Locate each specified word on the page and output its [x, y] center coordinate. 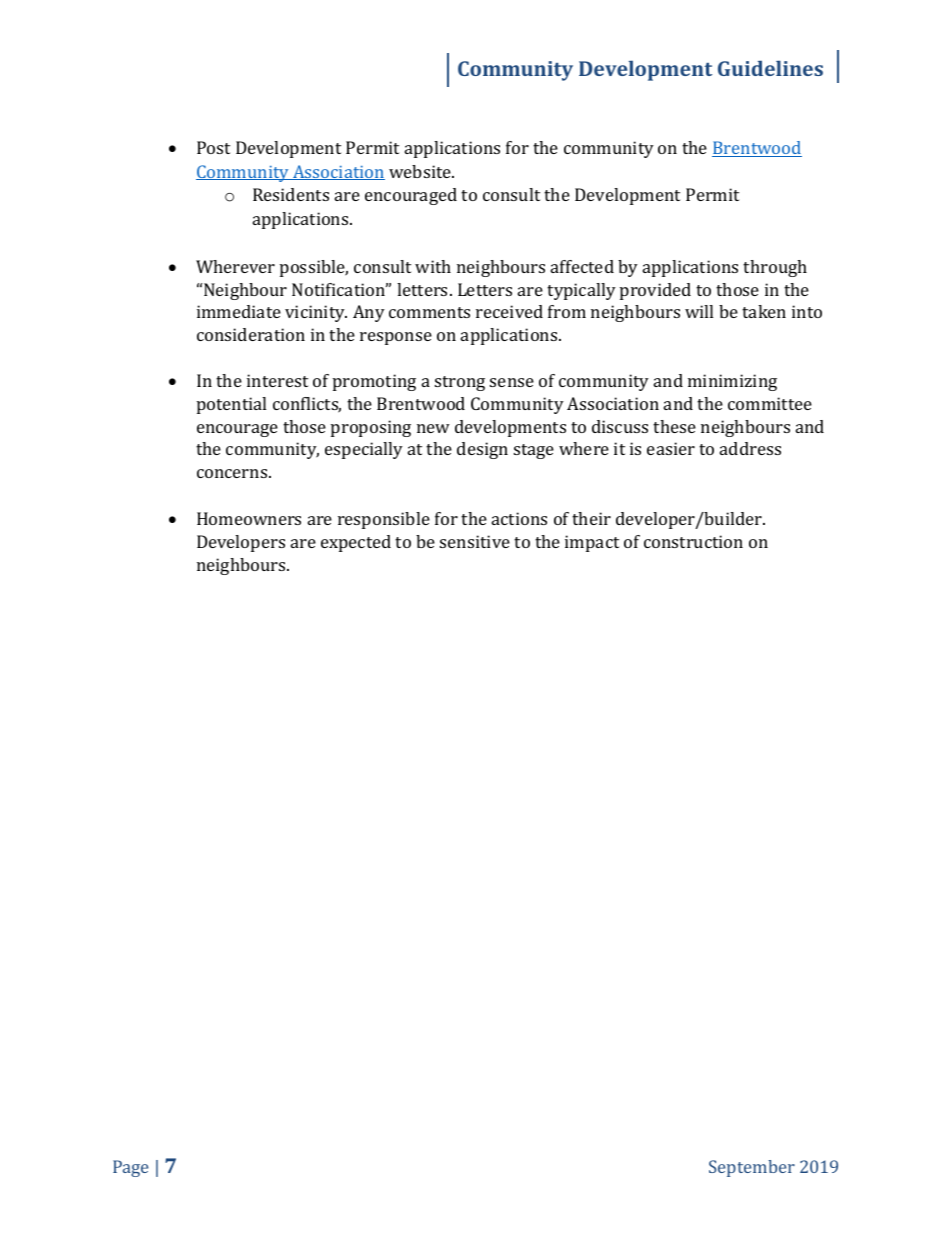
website [421, 171]
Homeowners [249, 518]
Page [130, 1168]
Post [213, 147]
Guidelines [770, 68]
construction [693, 541]
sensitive [475, 541]
